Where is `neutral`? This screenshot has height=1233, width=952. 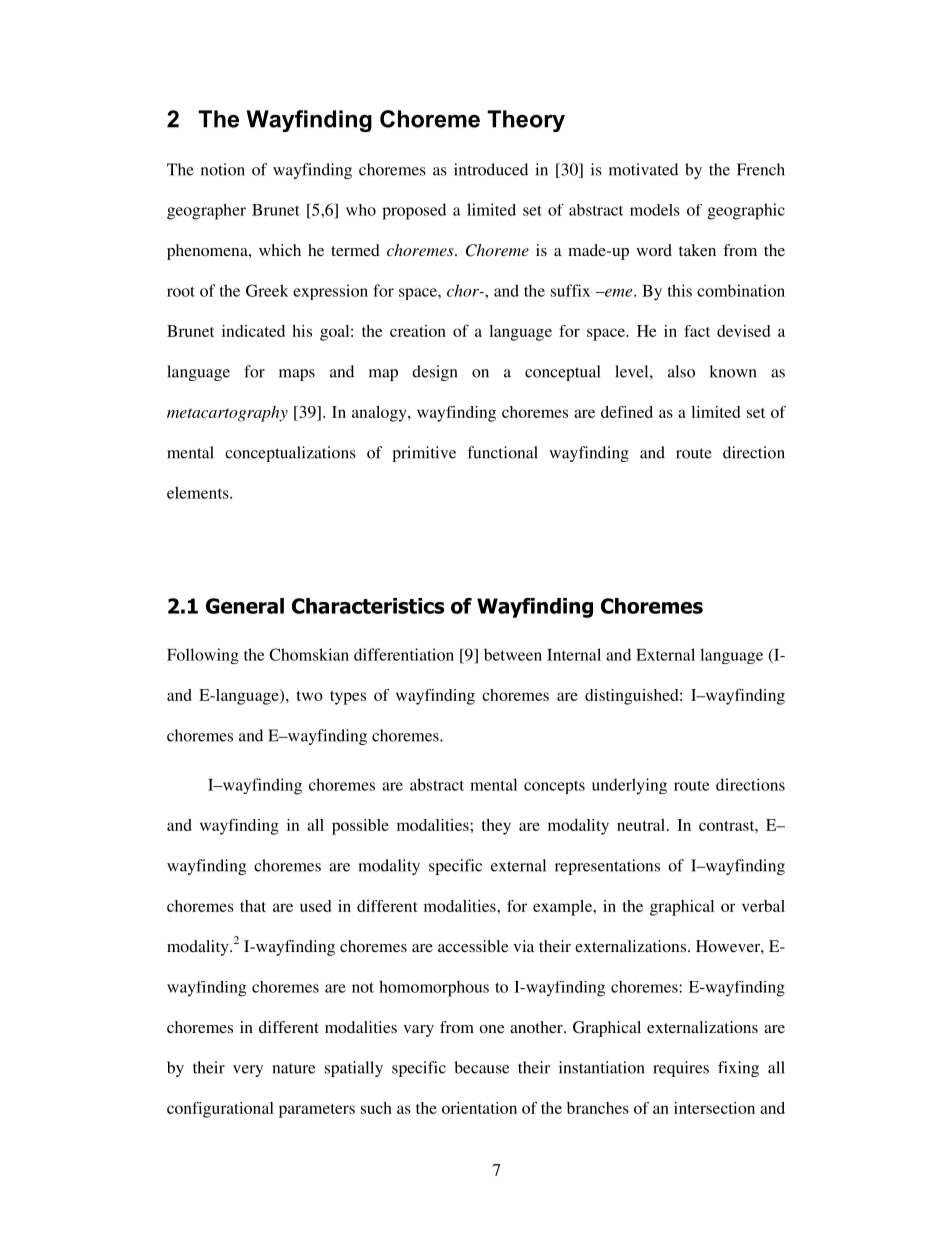
neutral is located at coordinates (642, 825).
